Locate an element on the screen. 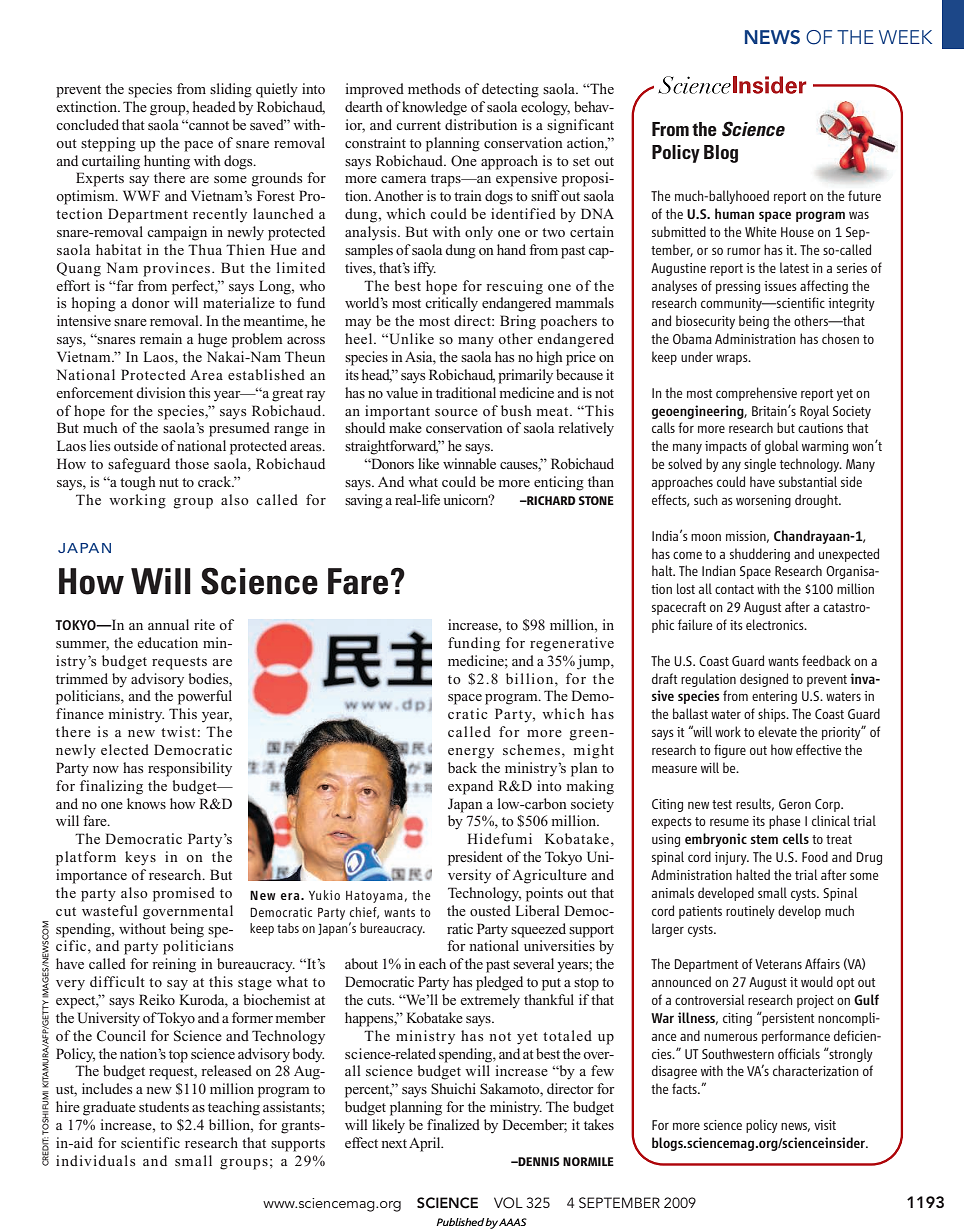  electronics is located at coordinates (776, 624).
